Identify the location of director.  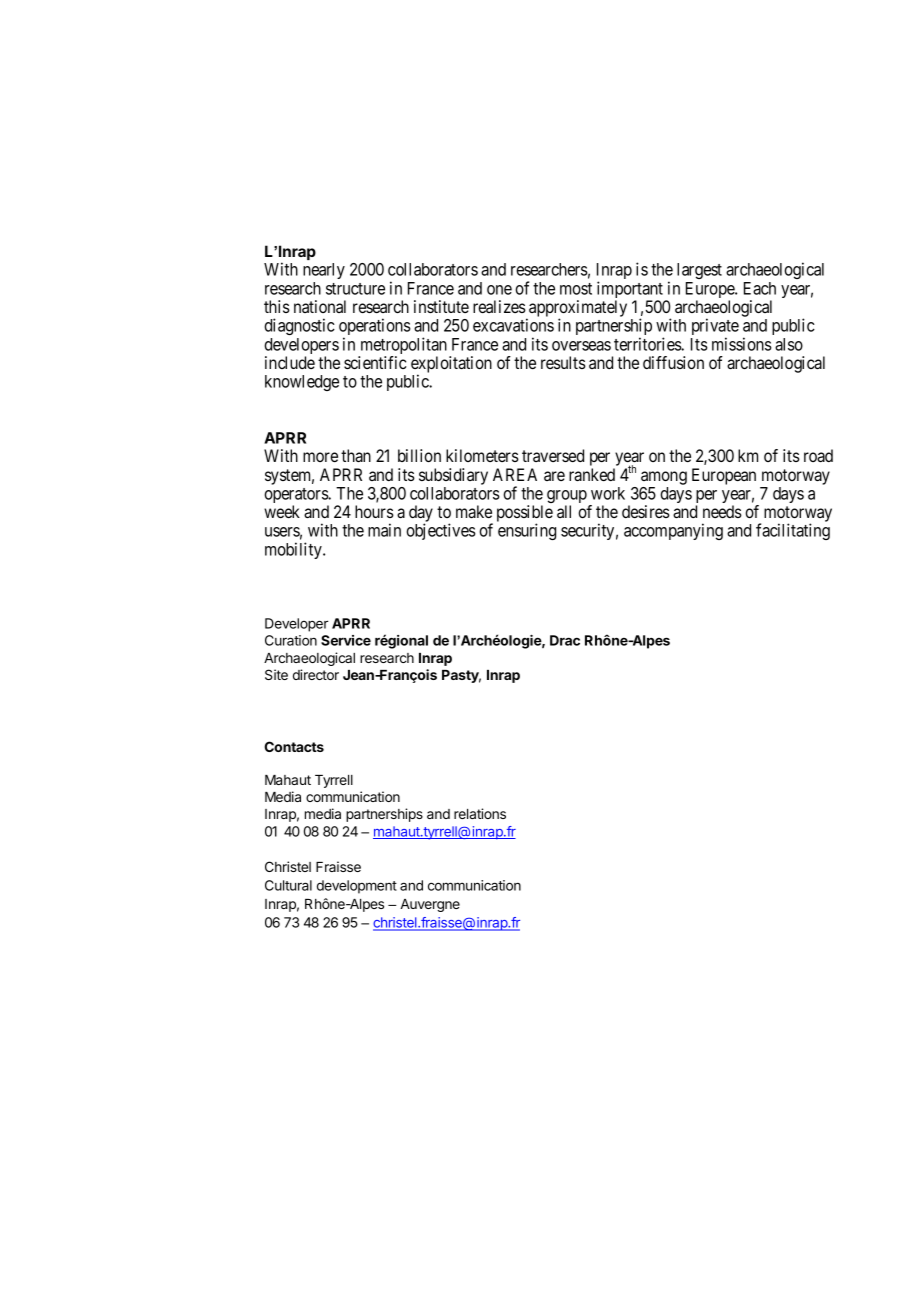
(316, 674).
